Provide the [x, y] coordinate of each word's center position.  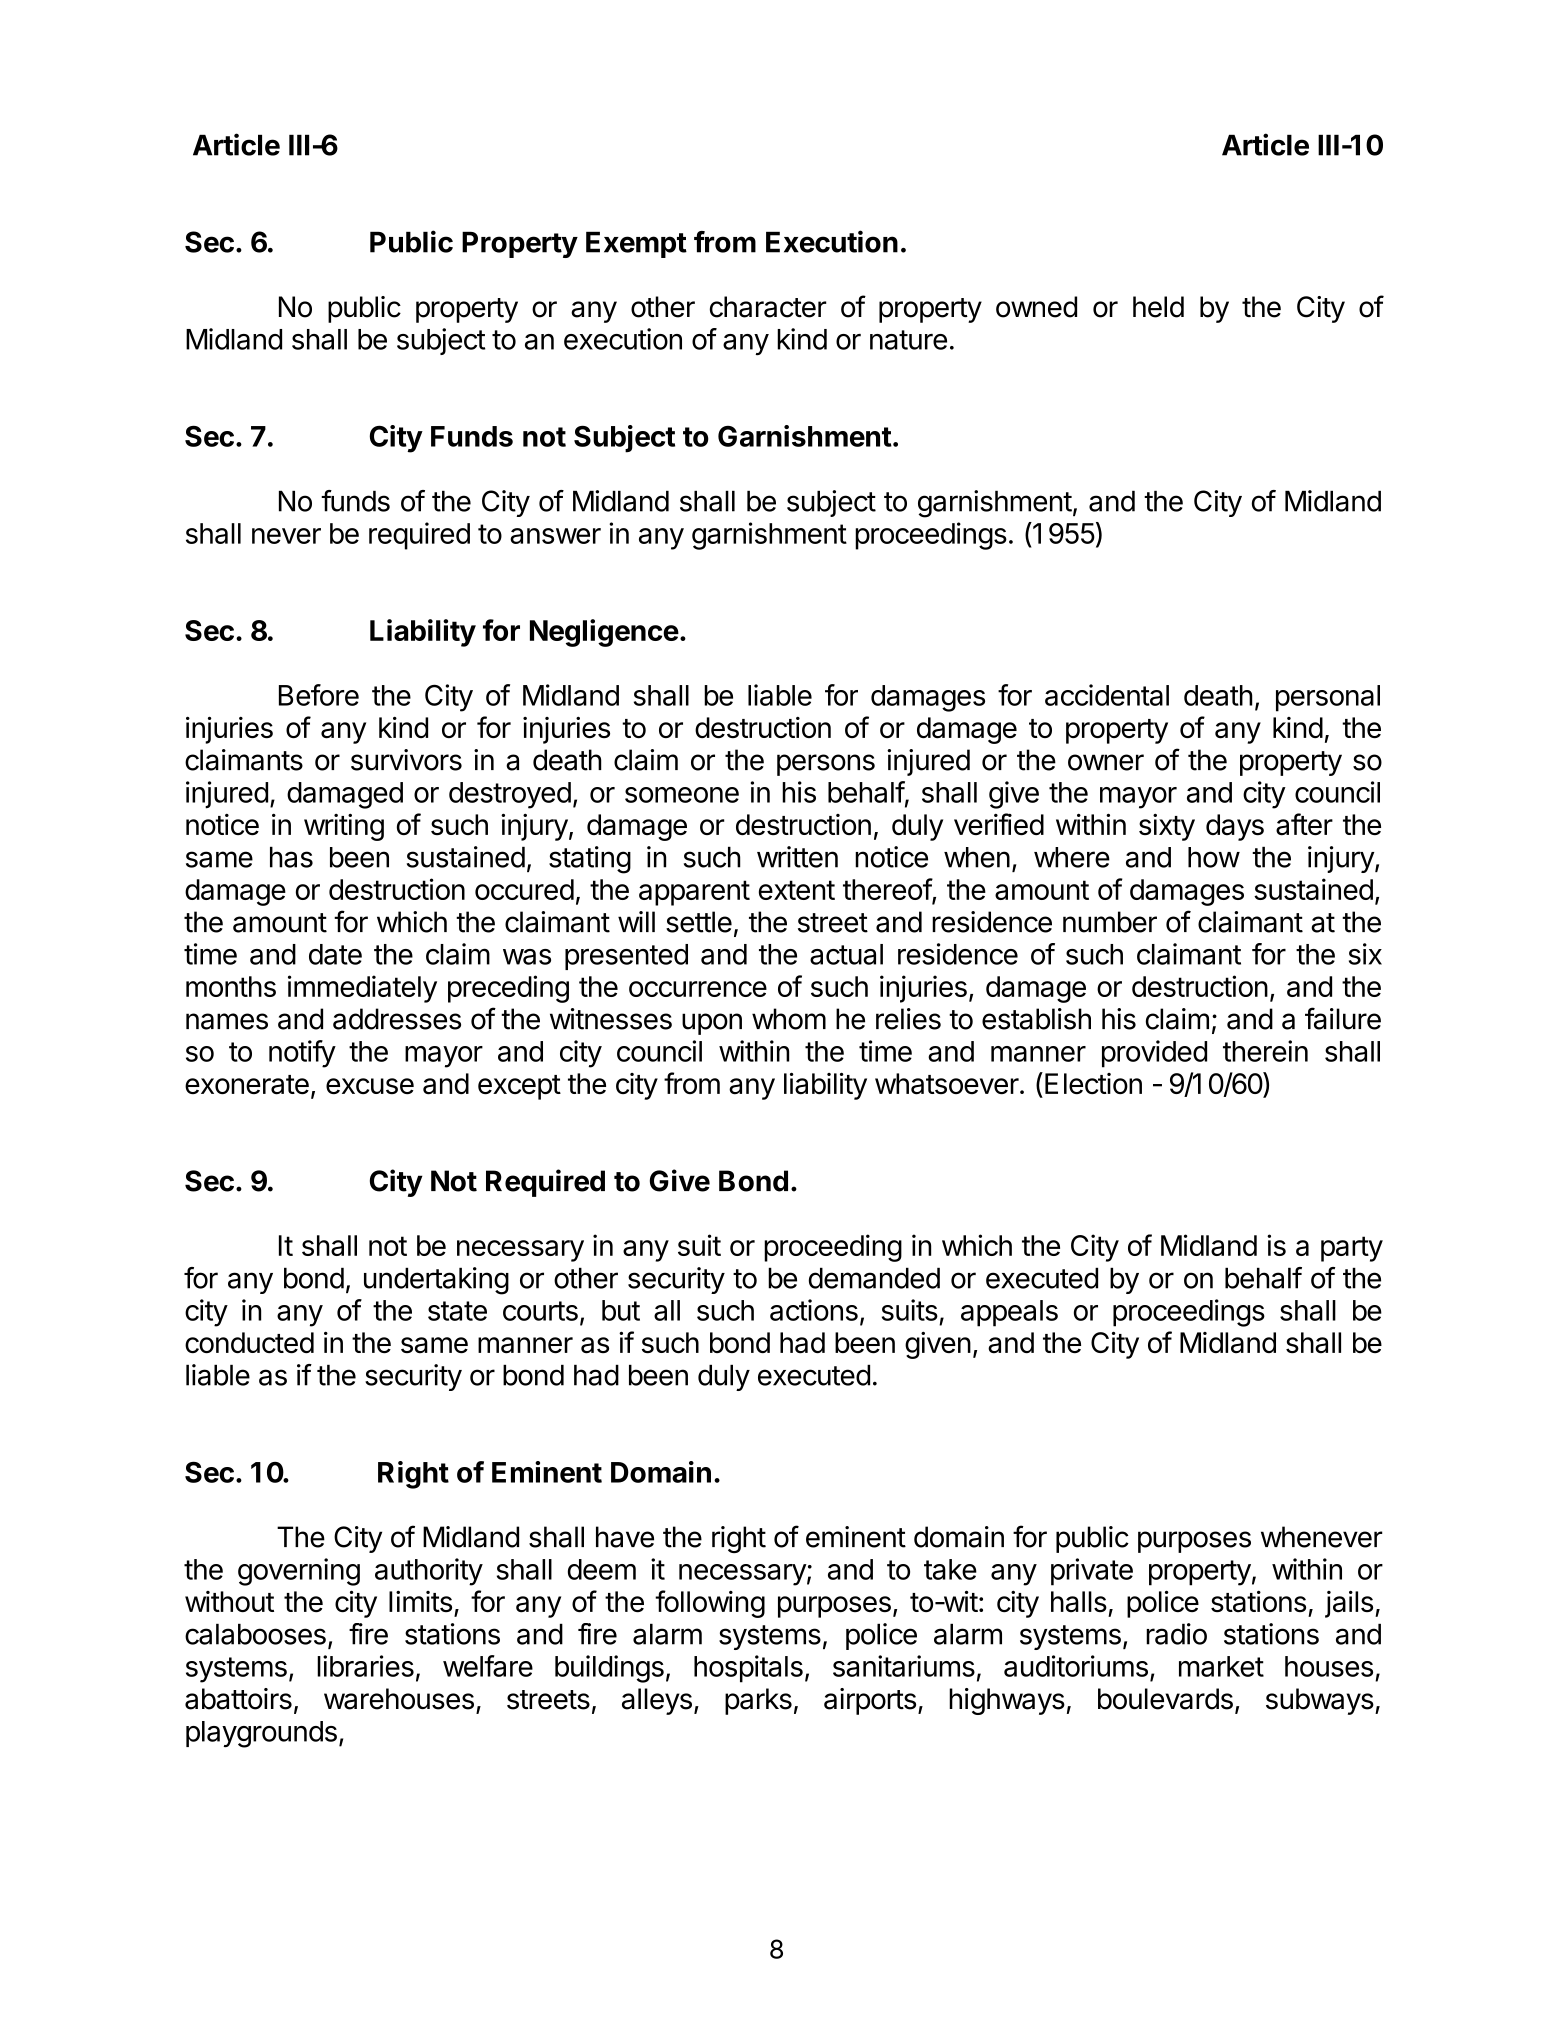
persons [826, 765]
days [1235, 827]
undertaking [436, 1281]
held [1158, 307]
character [768, 307]
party [1352, 1249]
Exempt [636, 244]
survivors [406, 760]
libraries [365, 1666]
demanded [874, 1278]
